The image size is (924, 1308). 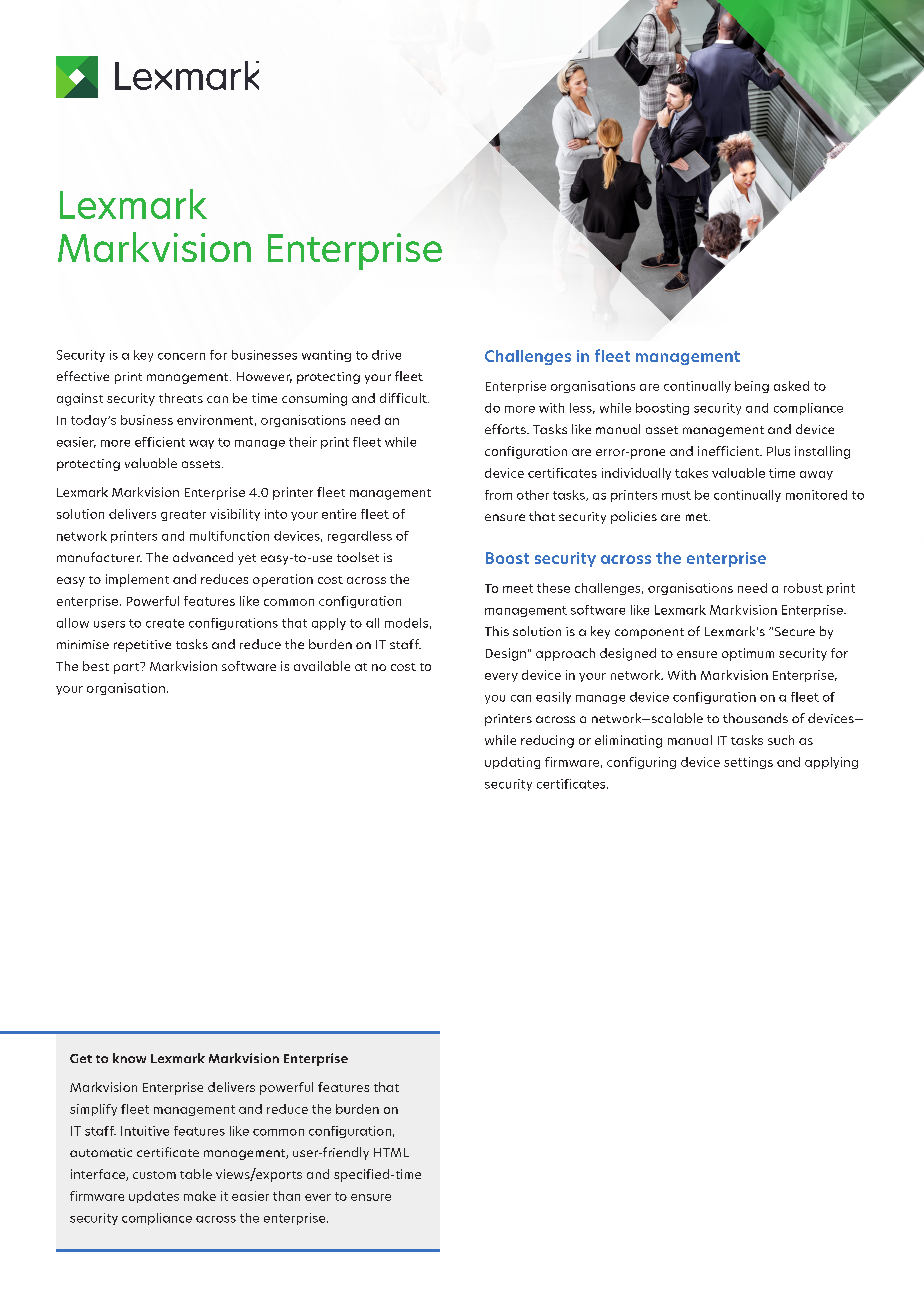 I want to click on HTML, so click(x=391, y=1152).
